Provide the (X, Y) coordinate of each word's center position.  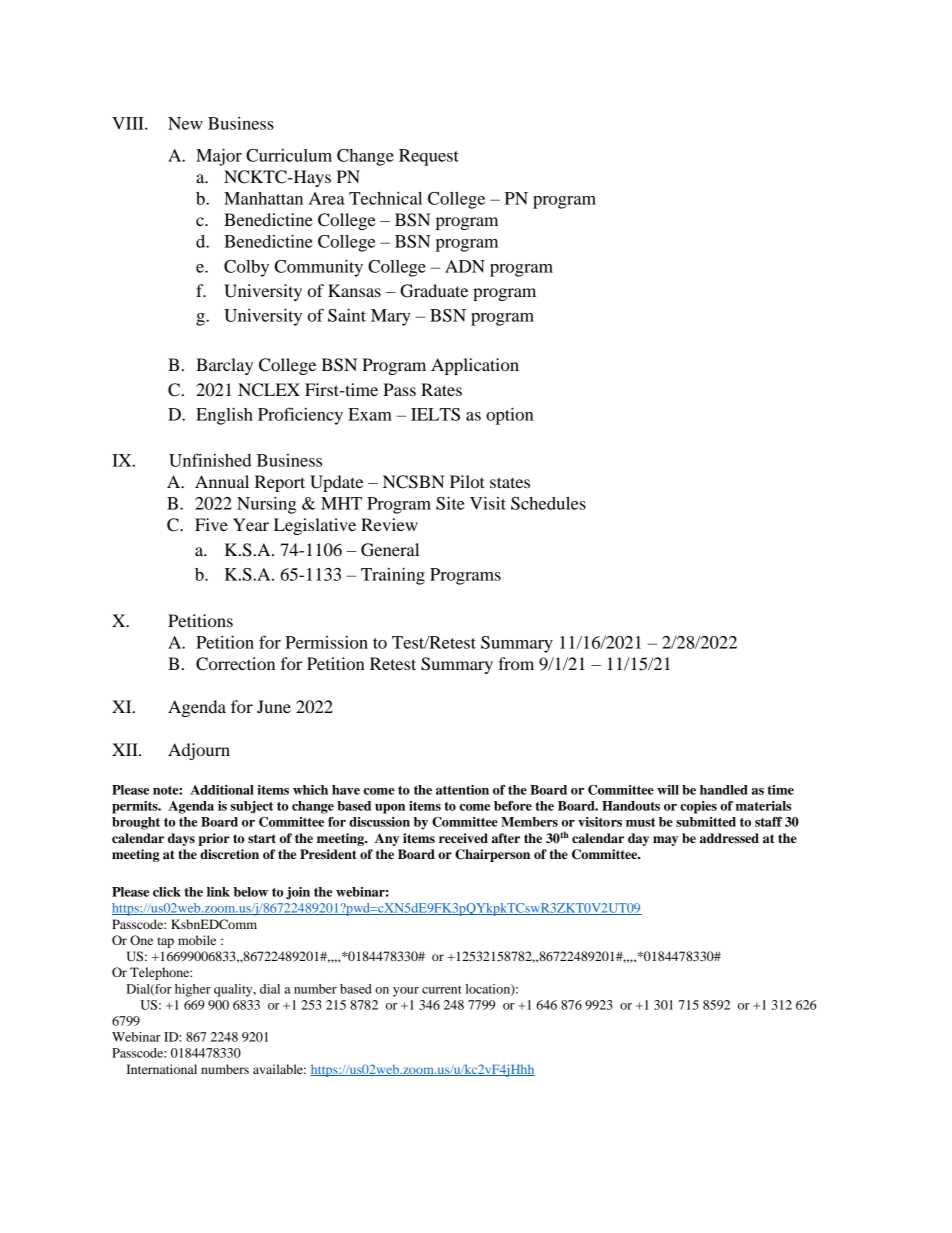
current (442, 990)
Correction (235, 664)
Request (429, 157)
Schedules (548, 503)
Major (219, 157)
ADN (465, 266)
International (162, 1069)
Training (393, 576)
